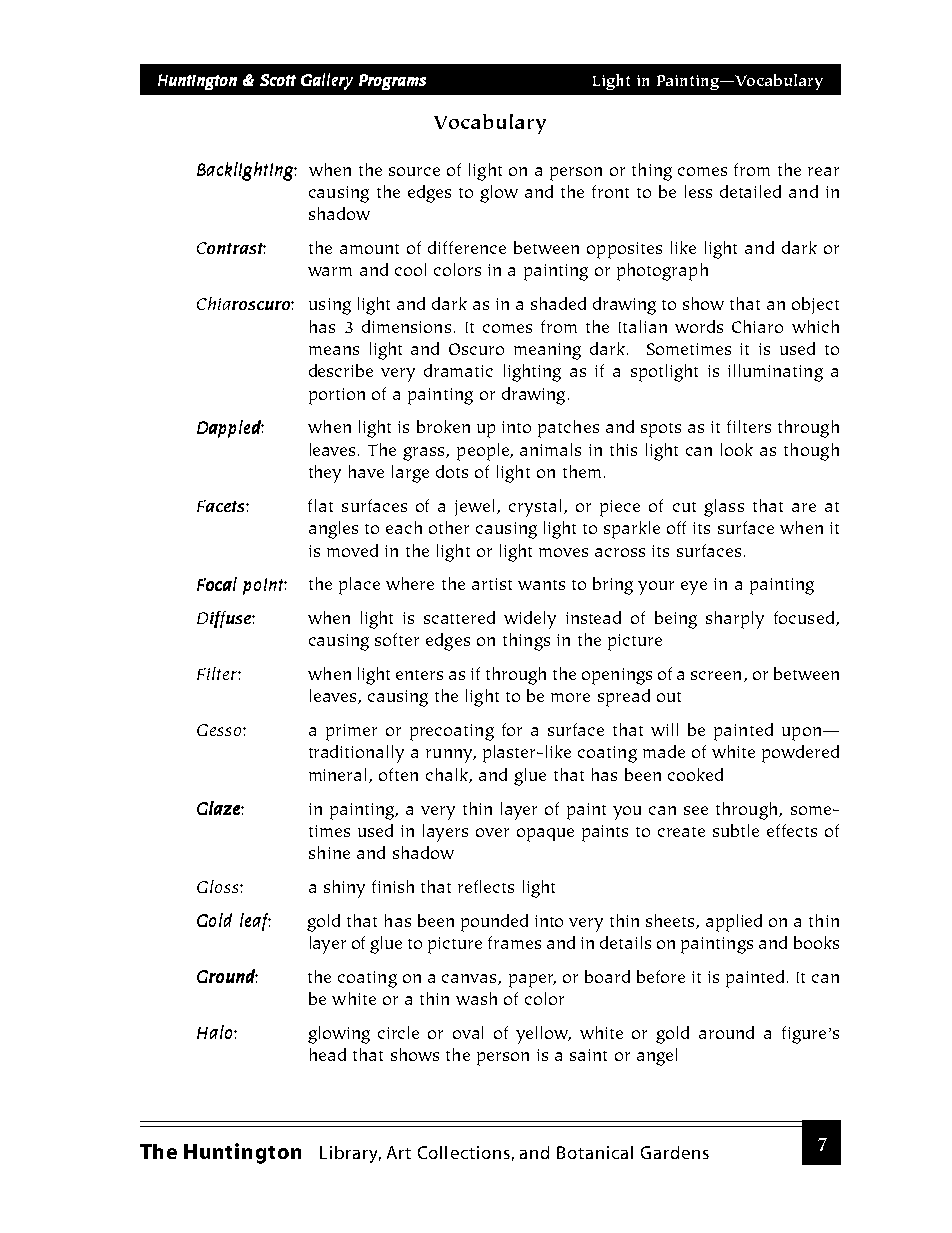 This document has height=1233, width=952. I want to click on describe, so click(341, 370).
